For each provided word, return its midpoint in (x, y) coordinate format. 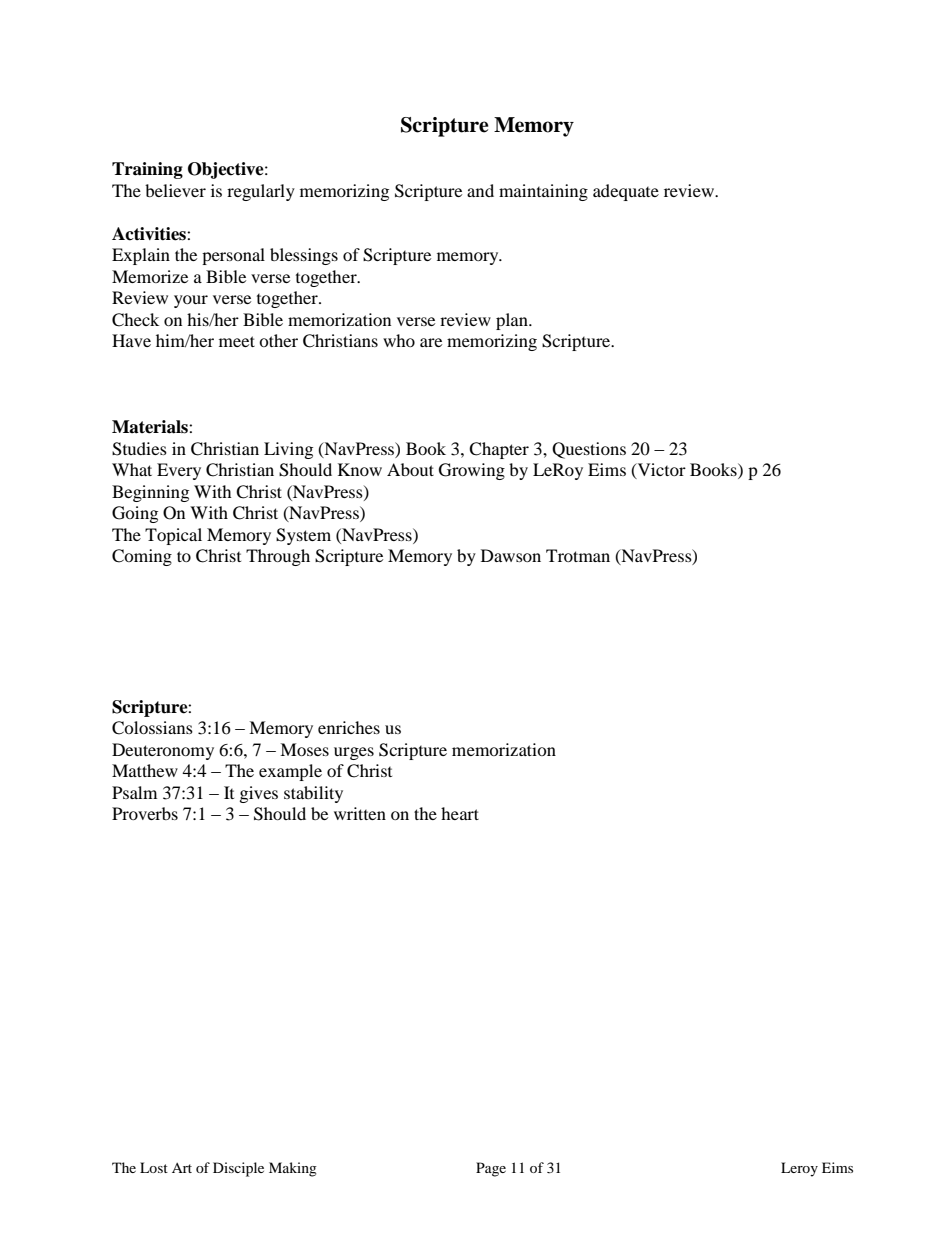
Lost (154, 1167)
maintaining (543, 192)
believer (175, 190)
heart (460, 813)
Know (360, 469)
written (360, 813)
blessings (304, 256)
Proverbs (145, 813)
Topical (173, 536)
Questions (589, 450)
